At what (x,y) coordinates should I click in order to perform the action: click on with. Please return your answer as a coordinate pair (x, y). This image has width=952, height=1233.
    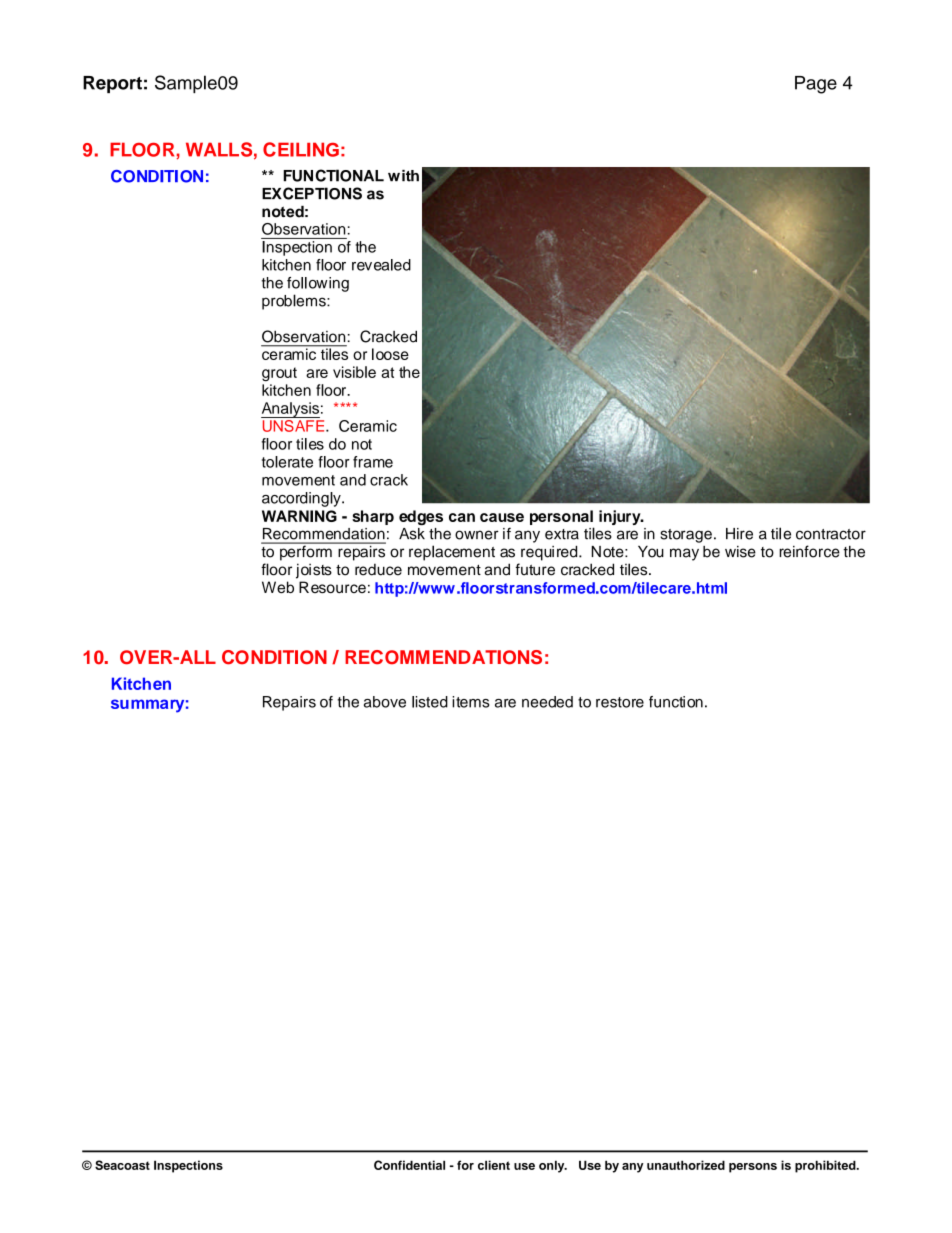
    Looking at the image, I should click on (403, 176).
